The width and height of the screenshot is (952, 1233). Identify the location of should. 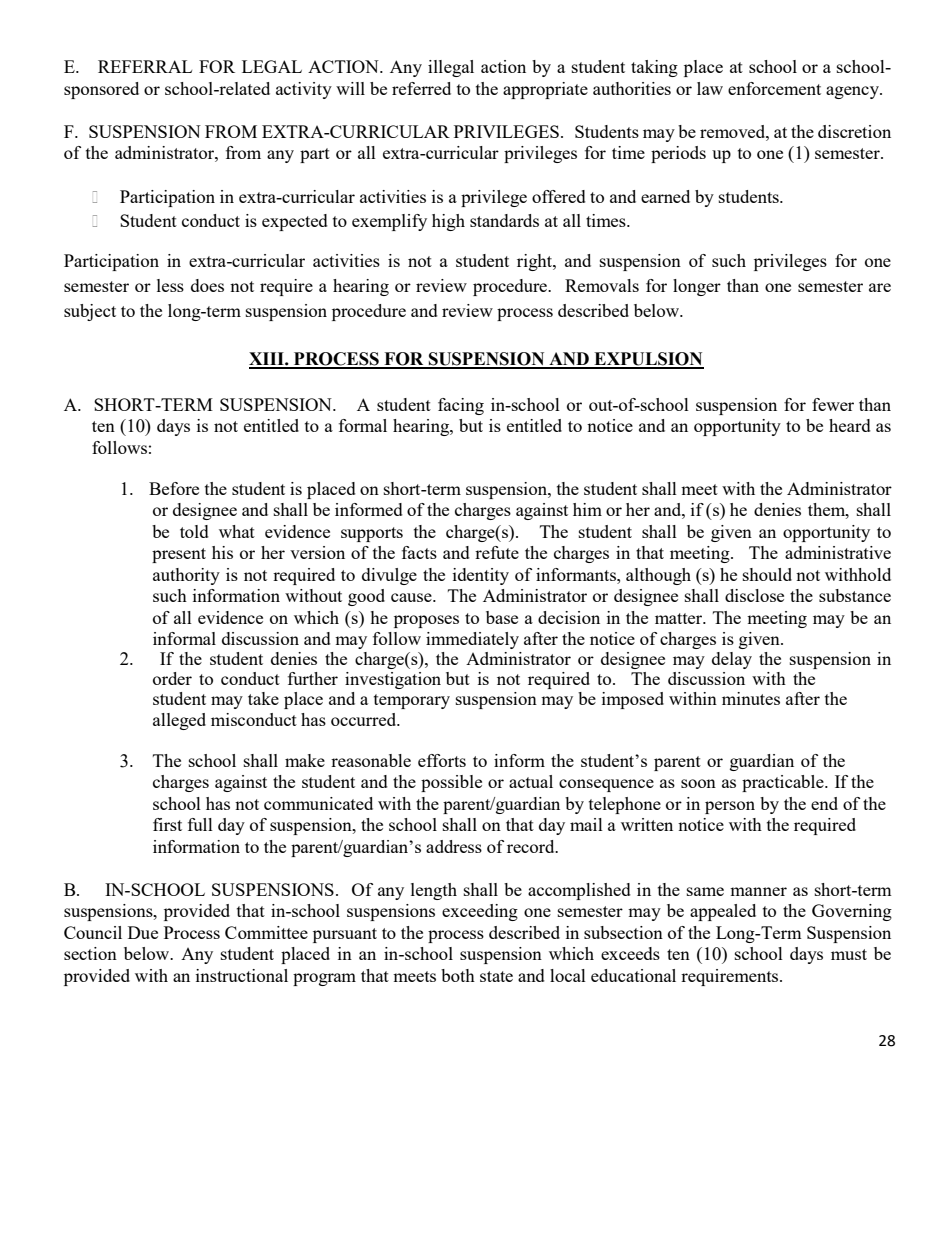
(767, 574).
